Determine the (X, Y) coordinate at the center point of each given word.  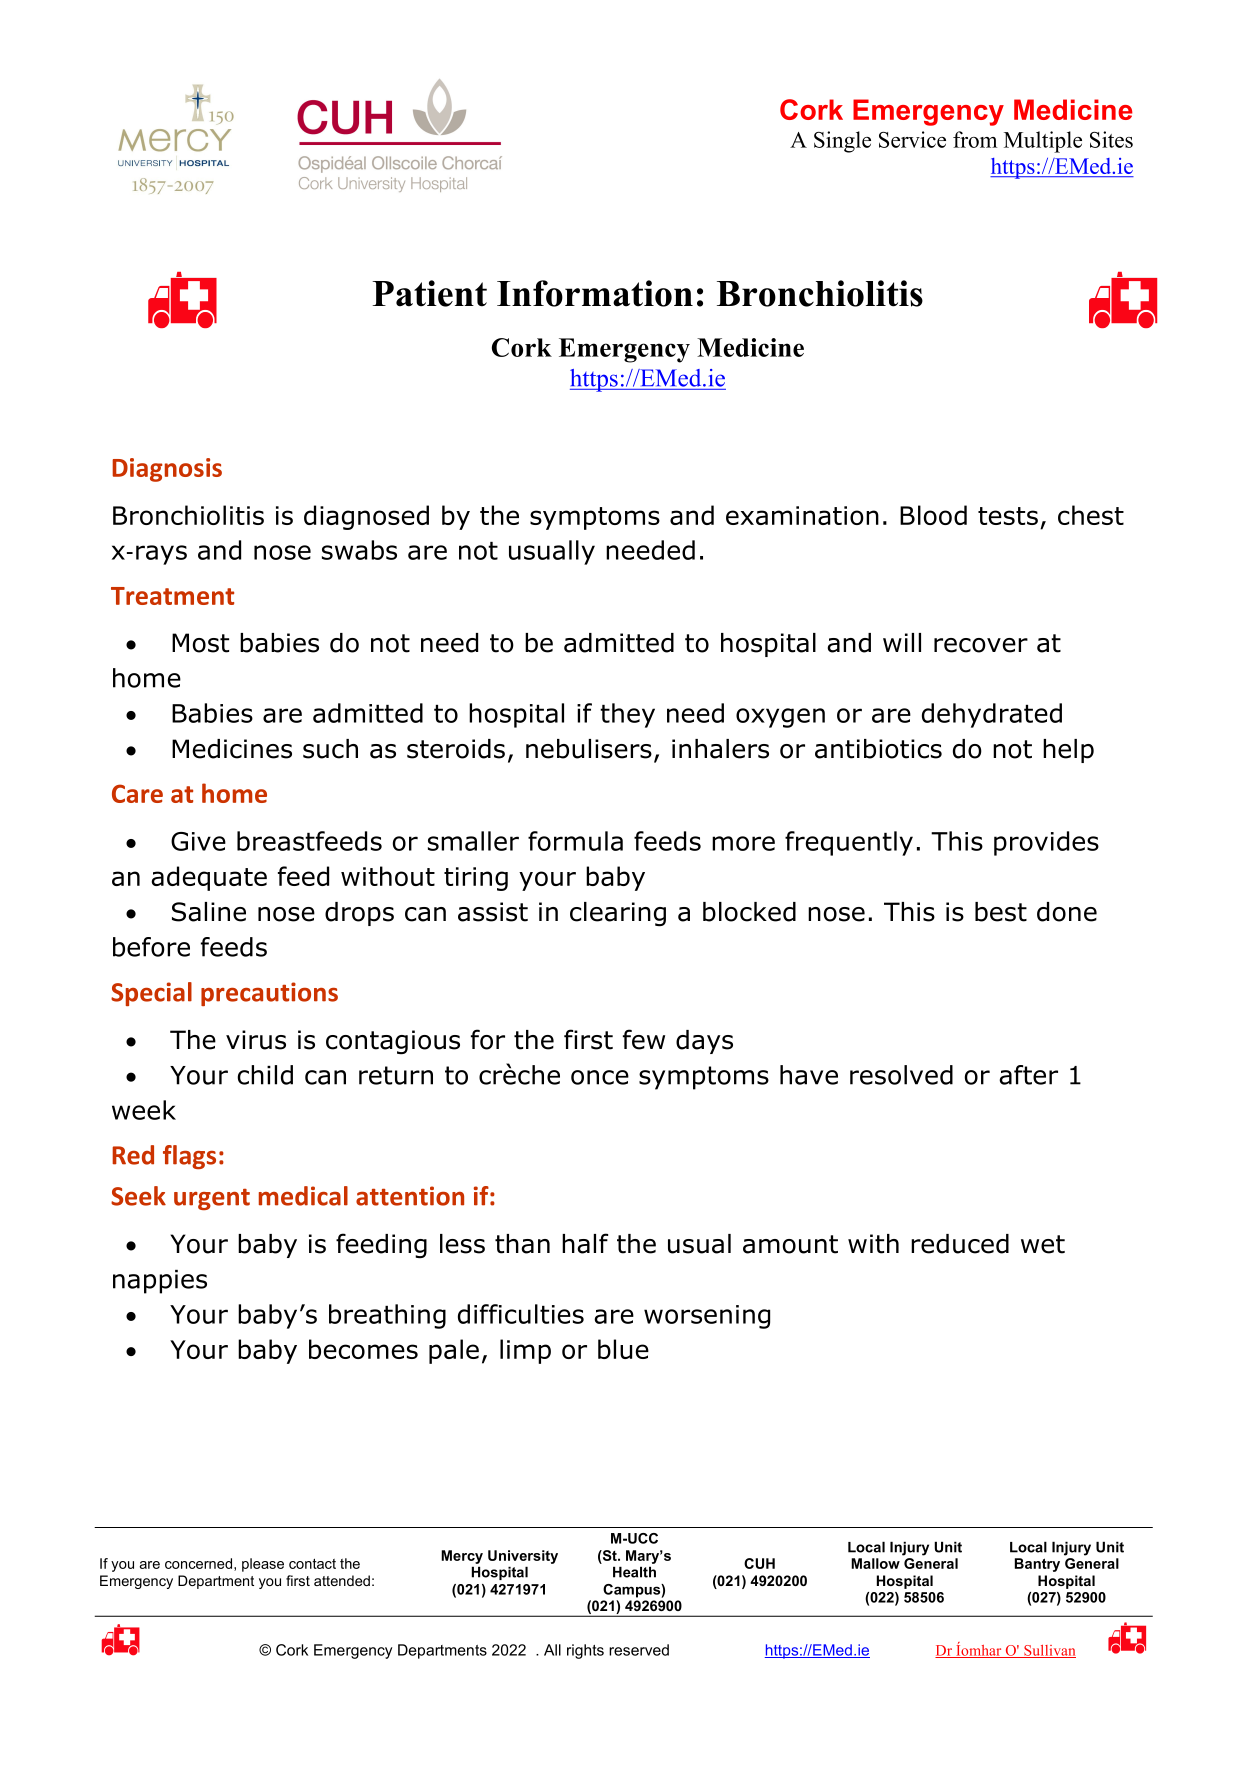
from (975, 139)
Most (200, 643)
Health (634, 1572)
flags (189, 1157)
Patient (429, 293)
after (1028, 1075)
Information (595, 293)
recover (981, 645)
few (644, 1039)
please (263, 1565)
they (627, 715)
